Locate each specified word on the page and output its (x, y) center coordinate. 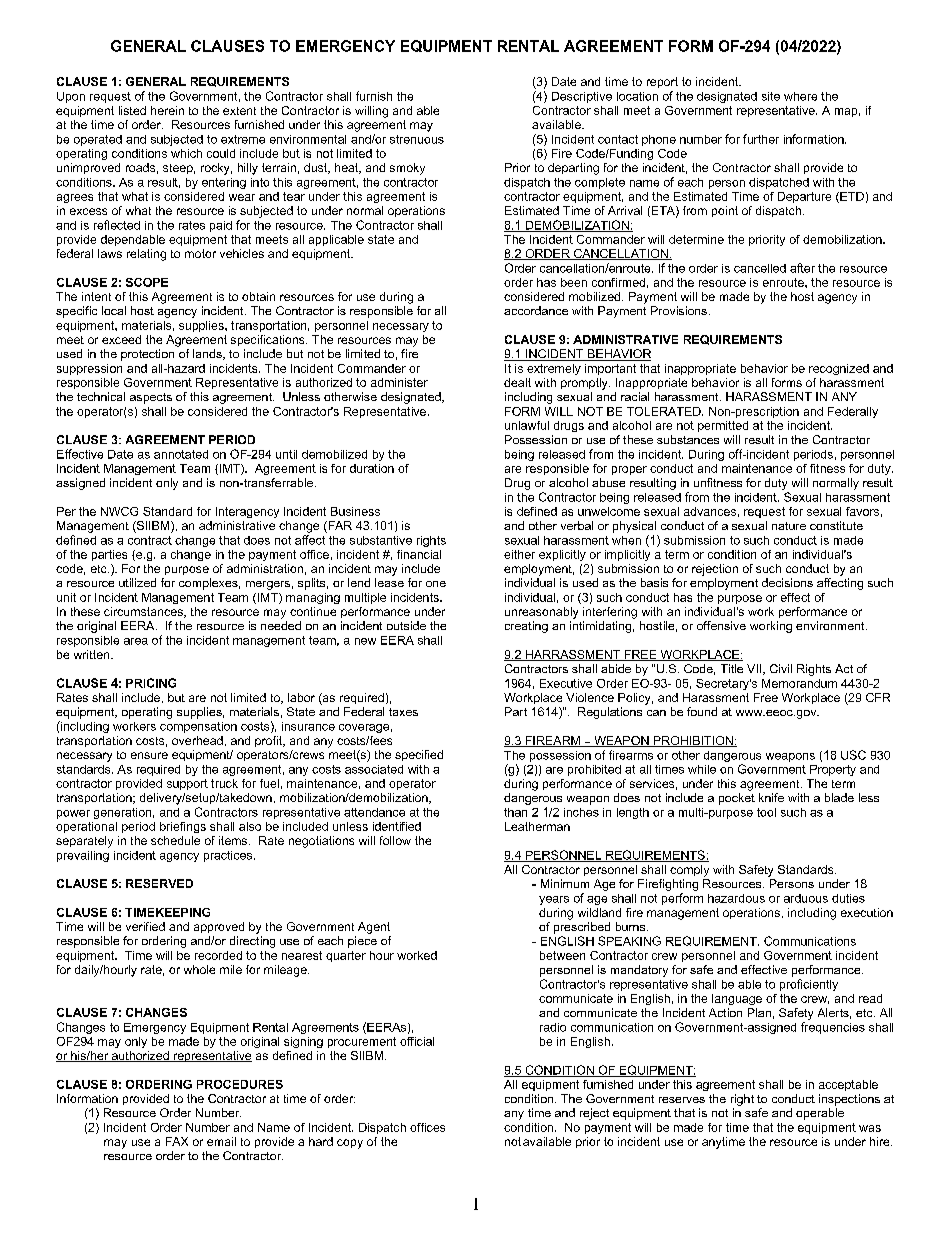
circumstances (144, 612)
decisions (787, 582)
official (417, 1041)
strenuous (417, 139)
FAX (177, 1141)
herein (167, 110)
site (771, 96)
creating (526, 627)
